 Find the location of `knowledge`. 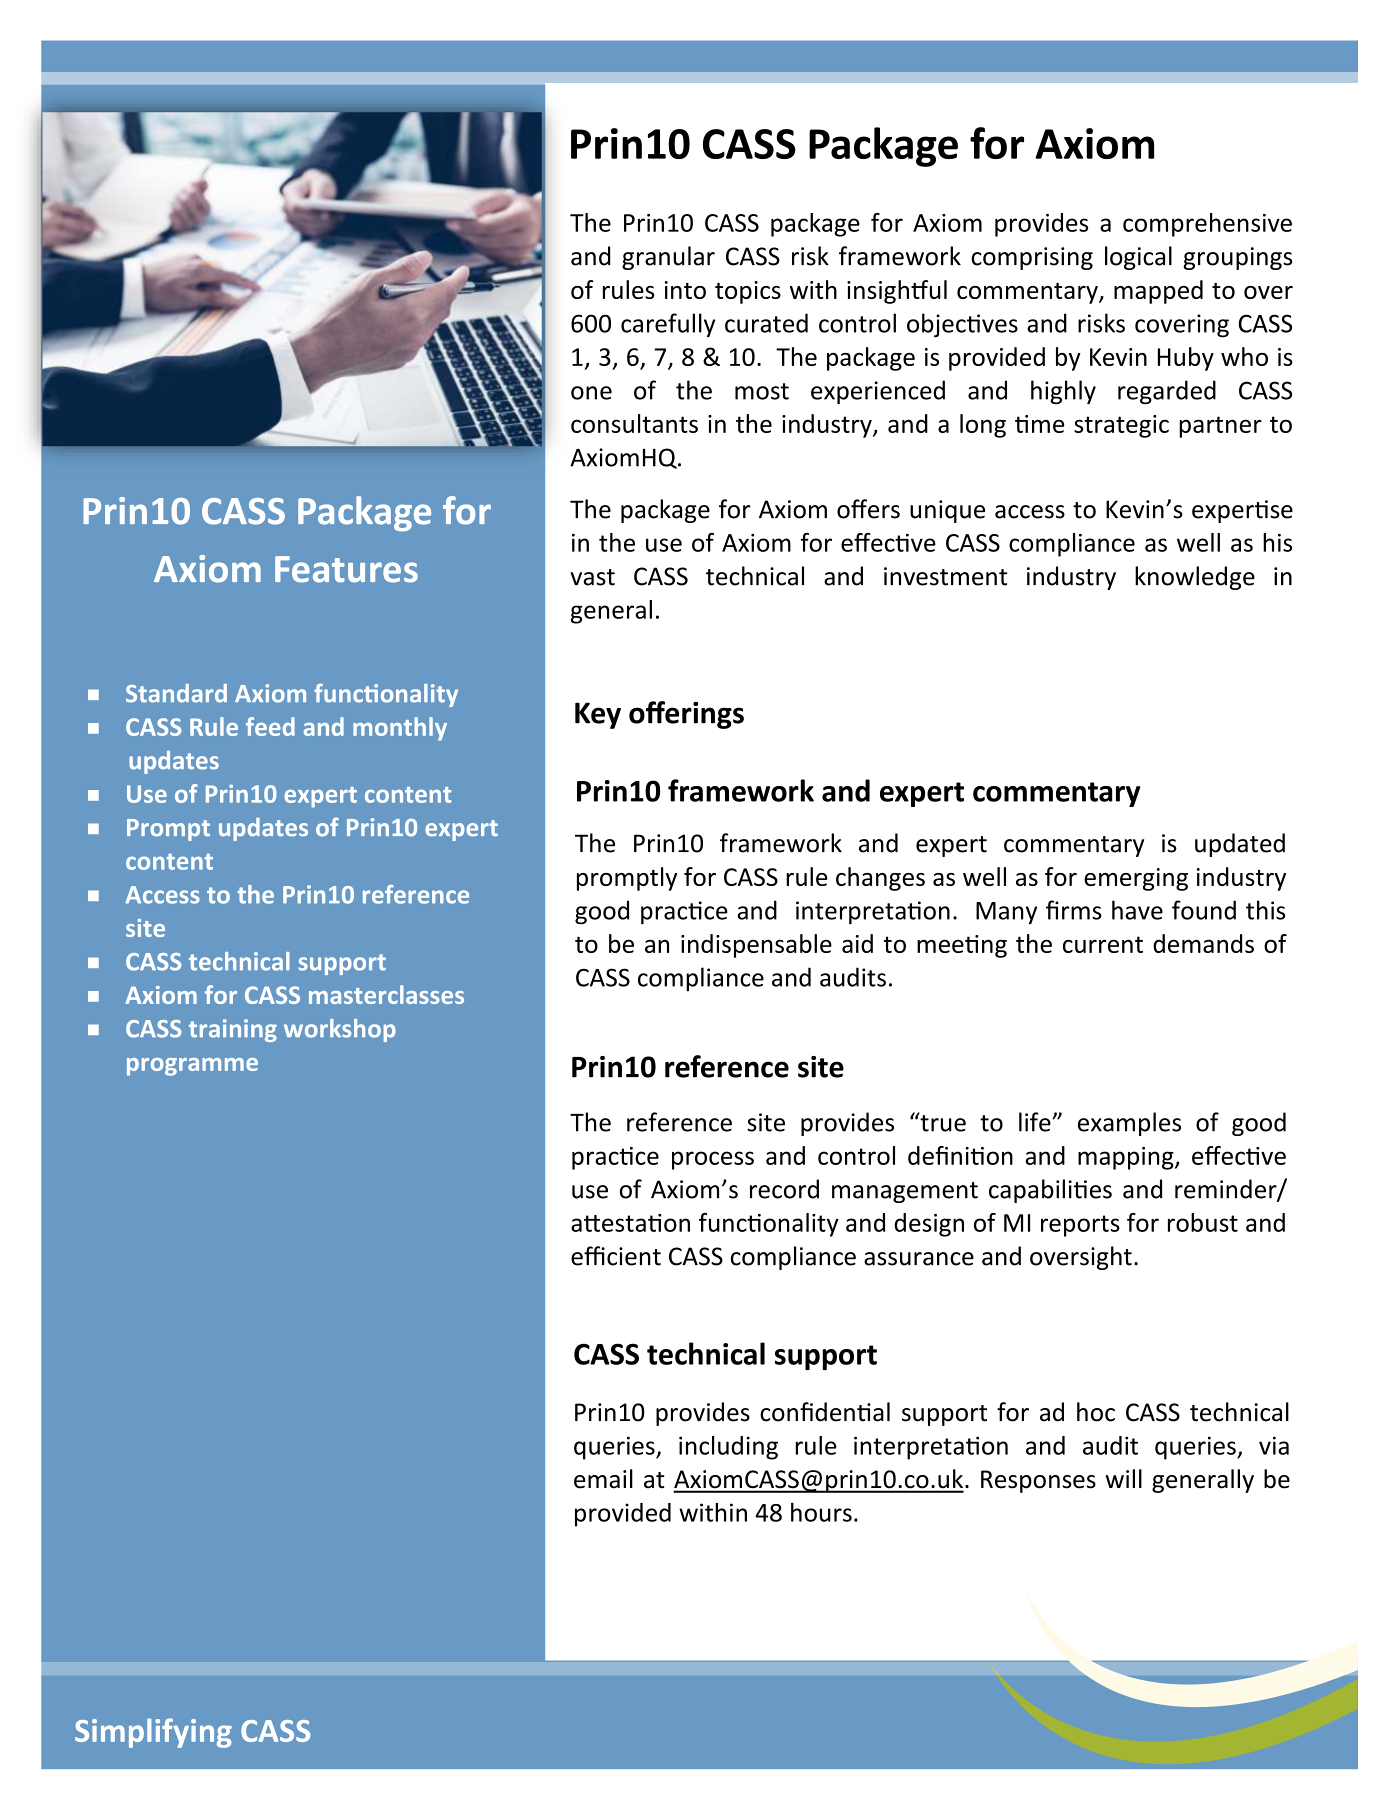

knowledge is located at coordinates (1195, 578).
